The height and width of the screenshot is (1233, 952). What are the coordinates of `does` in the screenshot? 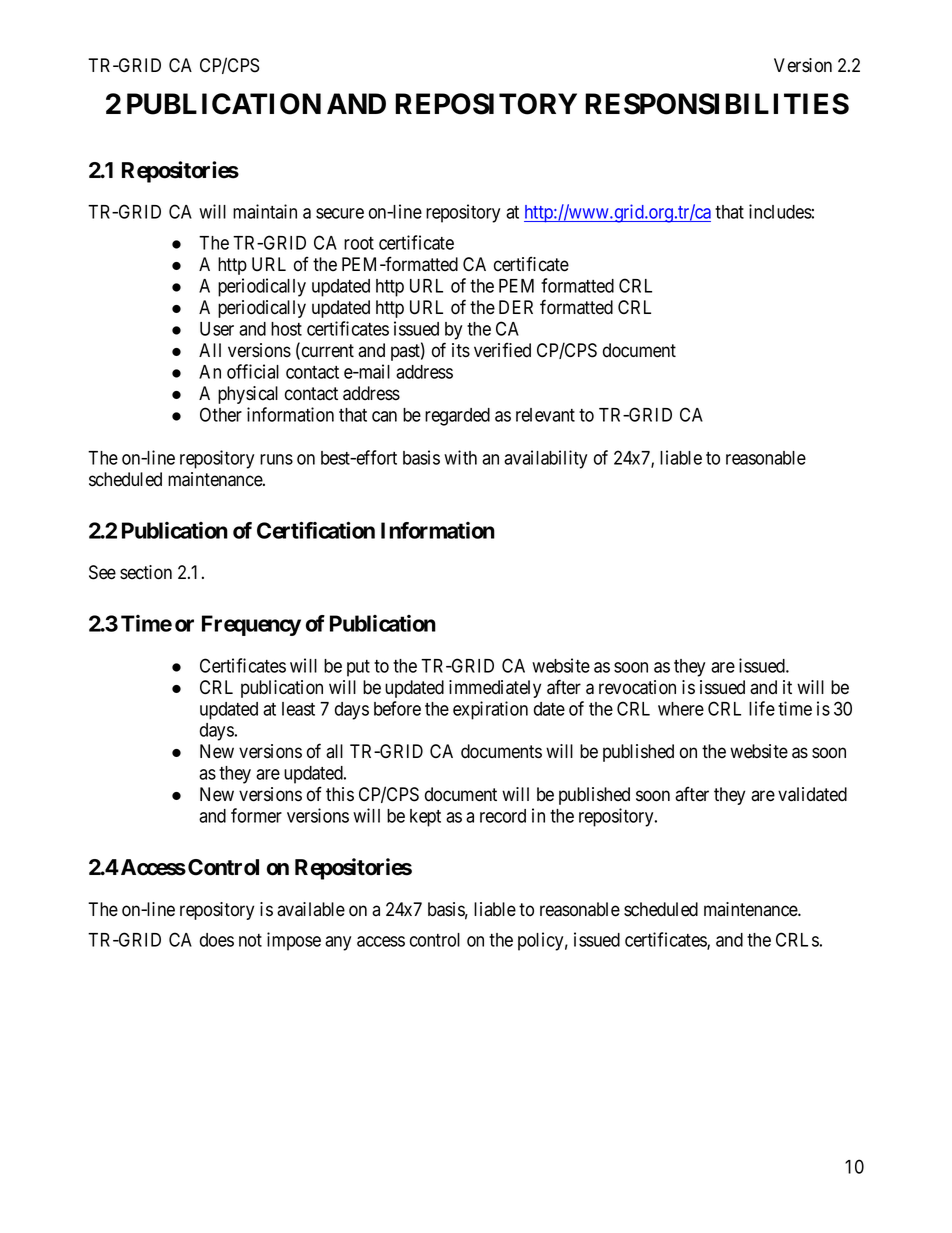 It's located at (217, 940).
